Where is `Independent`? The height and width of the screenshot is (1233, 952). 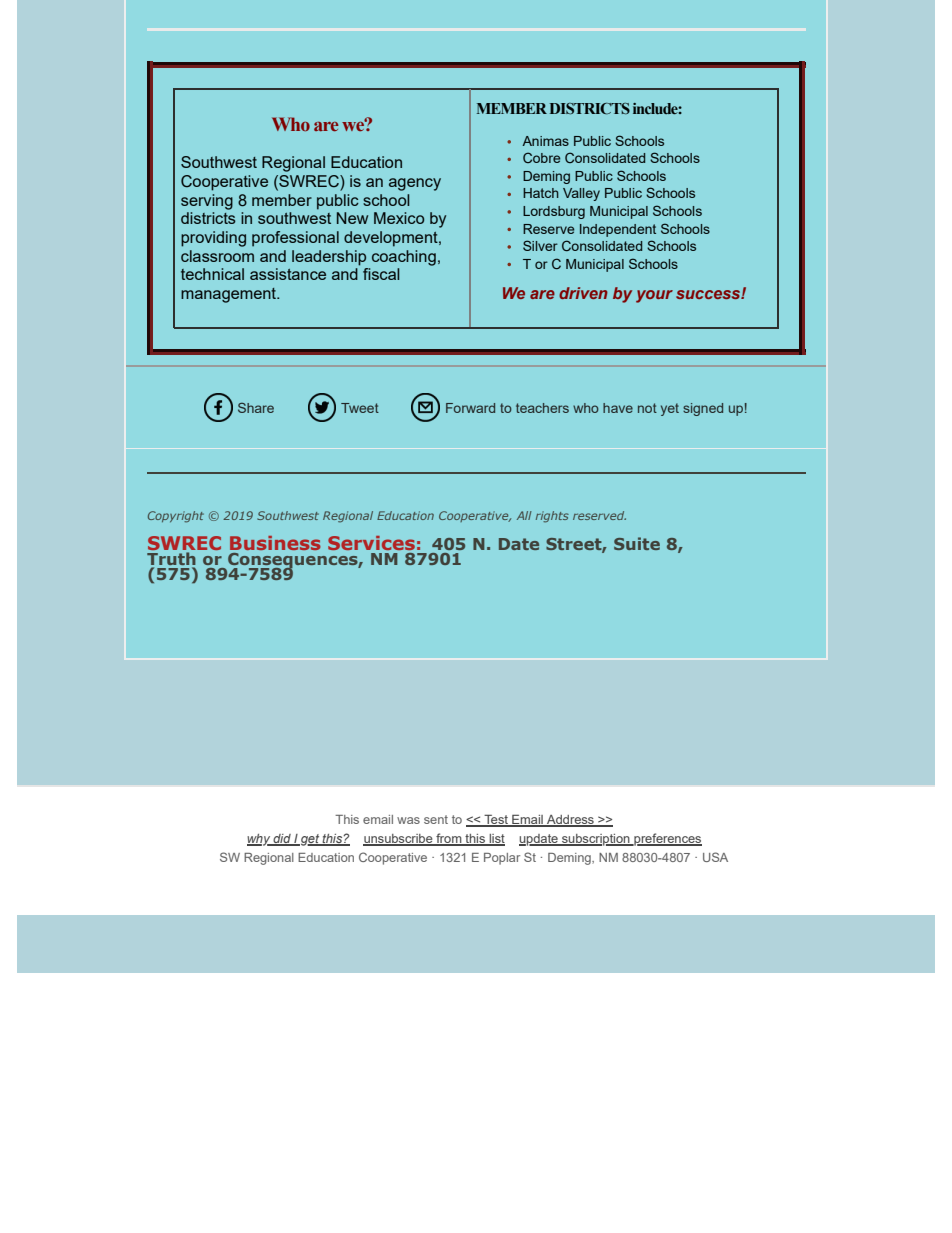
Independent is located at coordinates (618, 230).
